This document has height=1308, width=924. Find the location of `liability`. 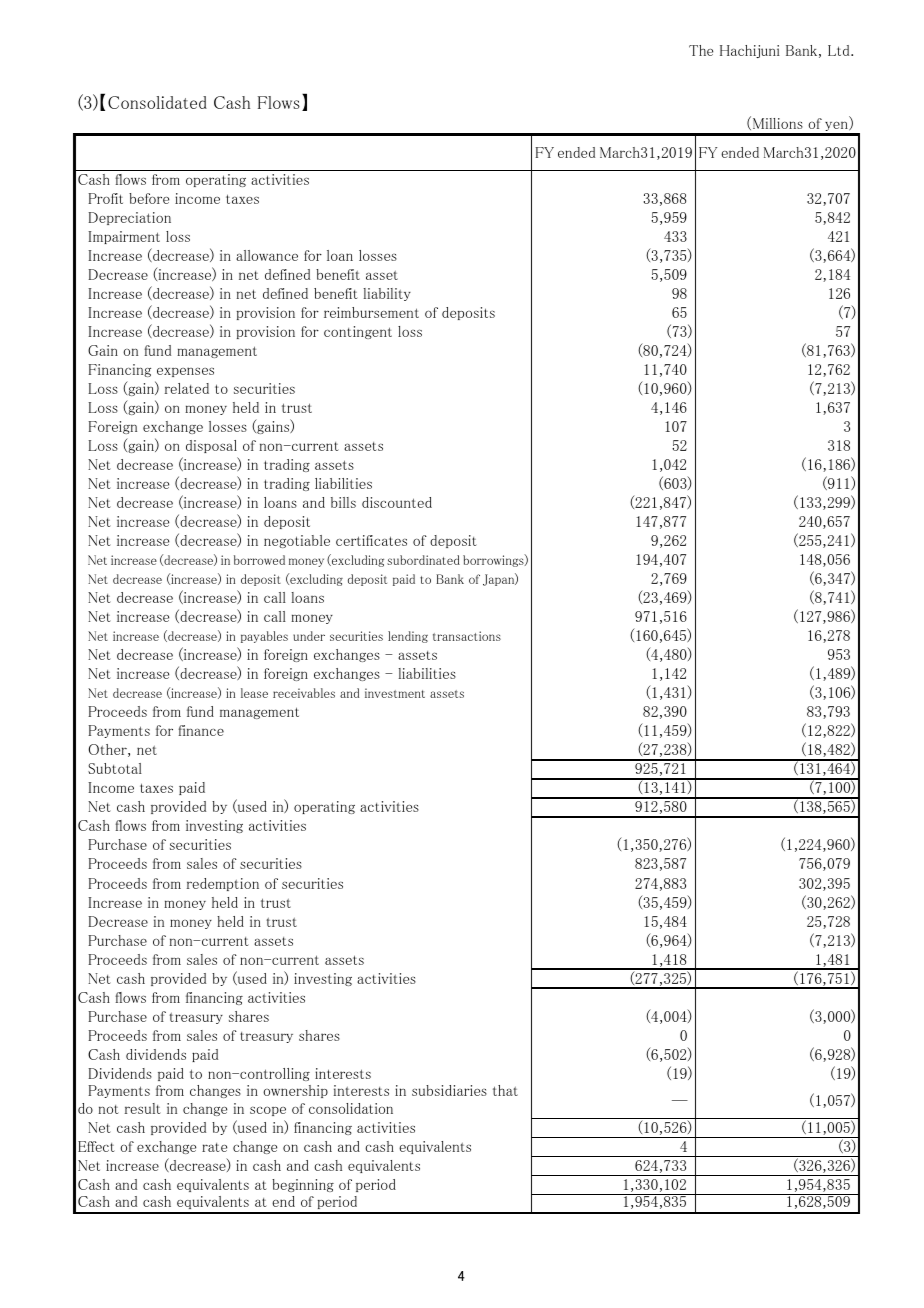

liability is located at coordinates (387, 294).
